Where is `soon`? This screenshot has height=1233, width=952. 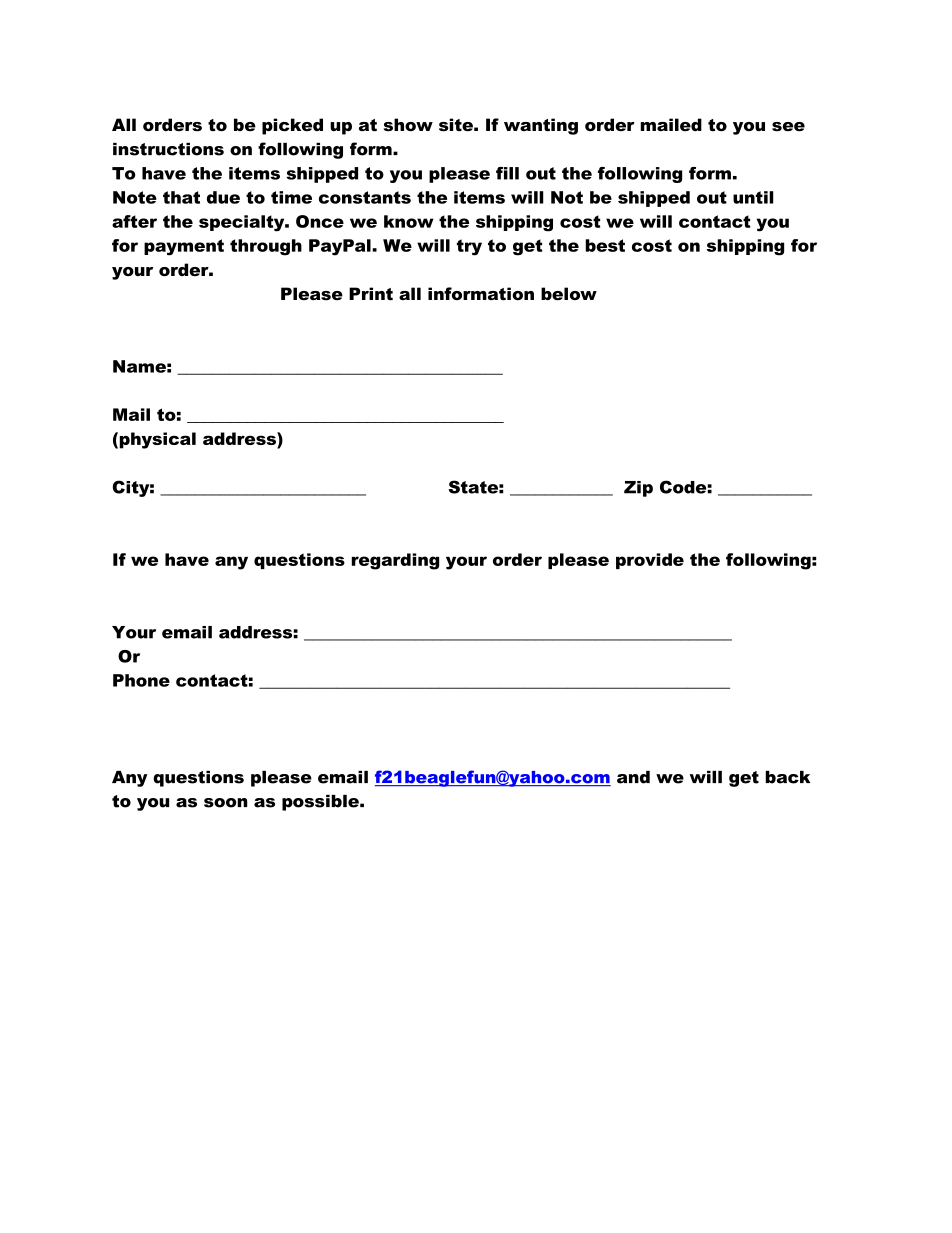 soon is located at coordinates (226, 803).
